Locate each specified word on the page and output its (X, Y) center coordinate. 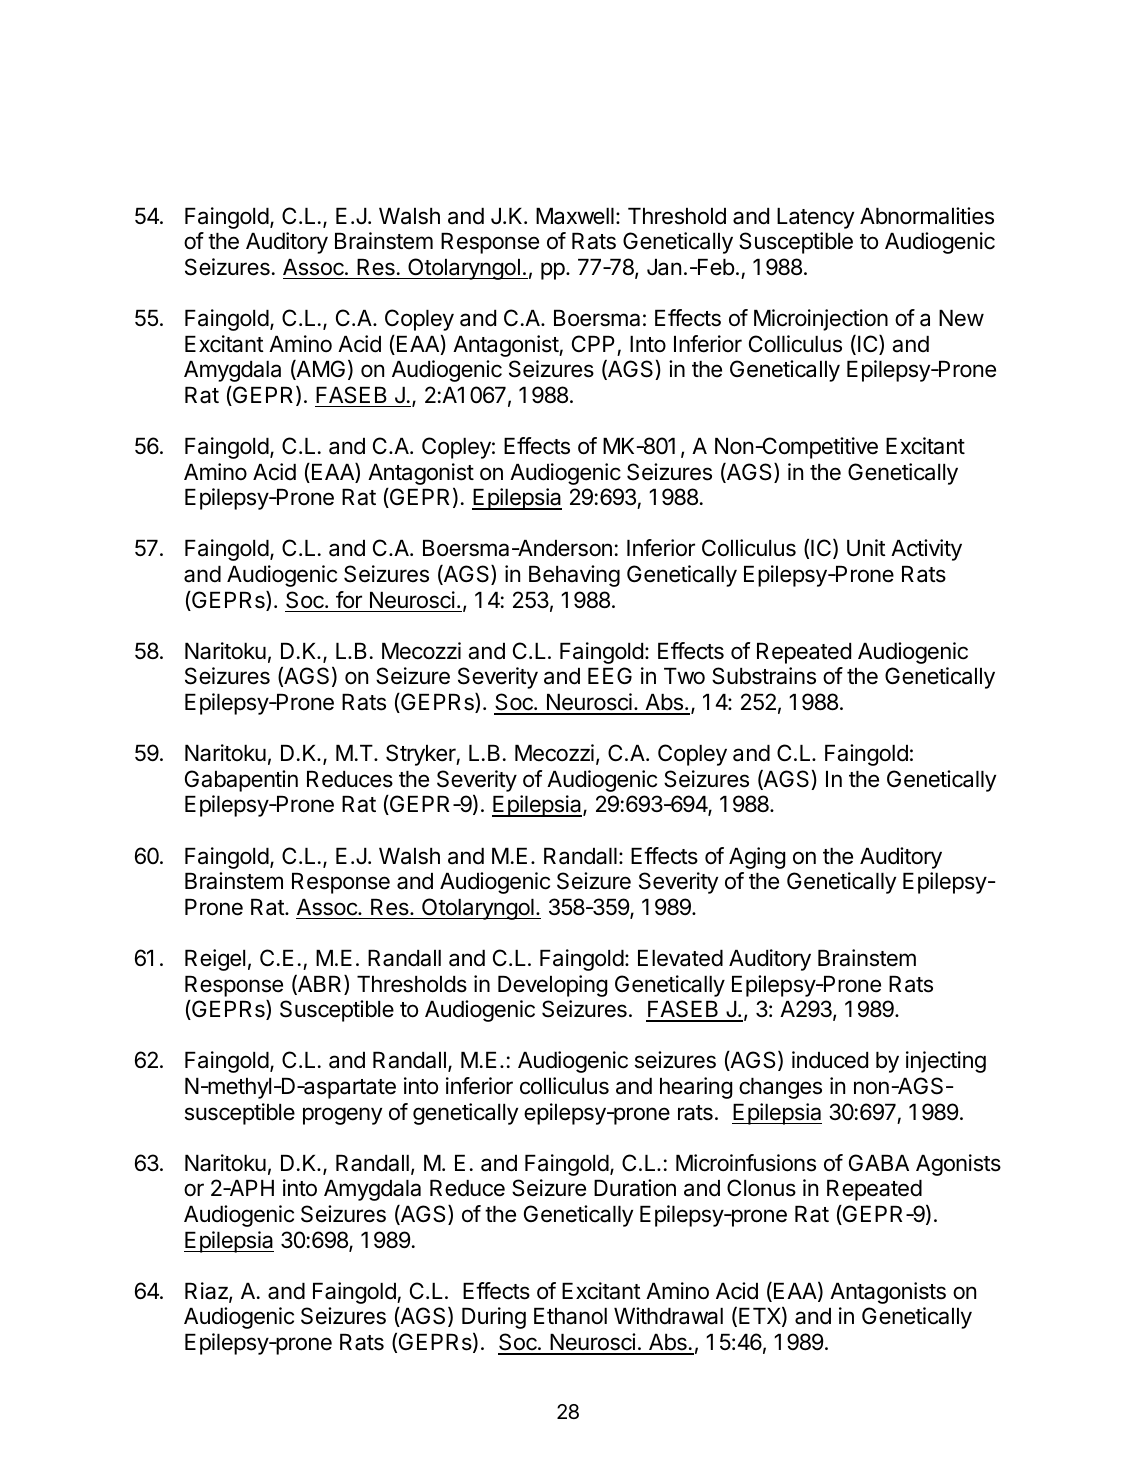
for (349, 600)
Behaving (574, 576)
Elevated (680, 958)
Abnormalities (927, 216)
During (494, 1318)
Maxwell (575, 216)
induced (830, 1060)
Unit (866, 548)
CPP (593, 343)
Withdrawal (668, 1316)
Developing (552, 986)
